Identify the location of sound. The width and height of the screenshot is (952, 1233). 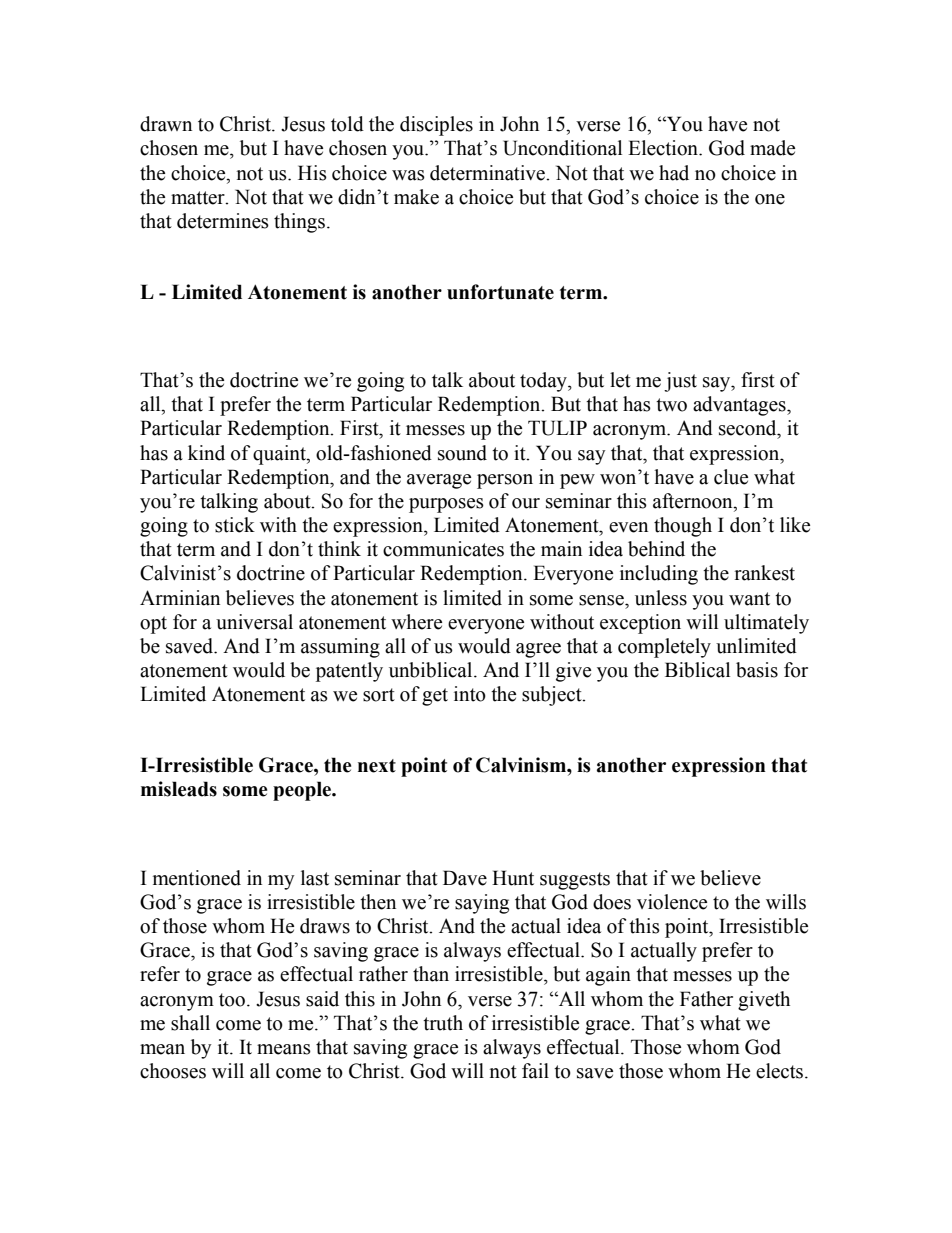
(462, 453).
